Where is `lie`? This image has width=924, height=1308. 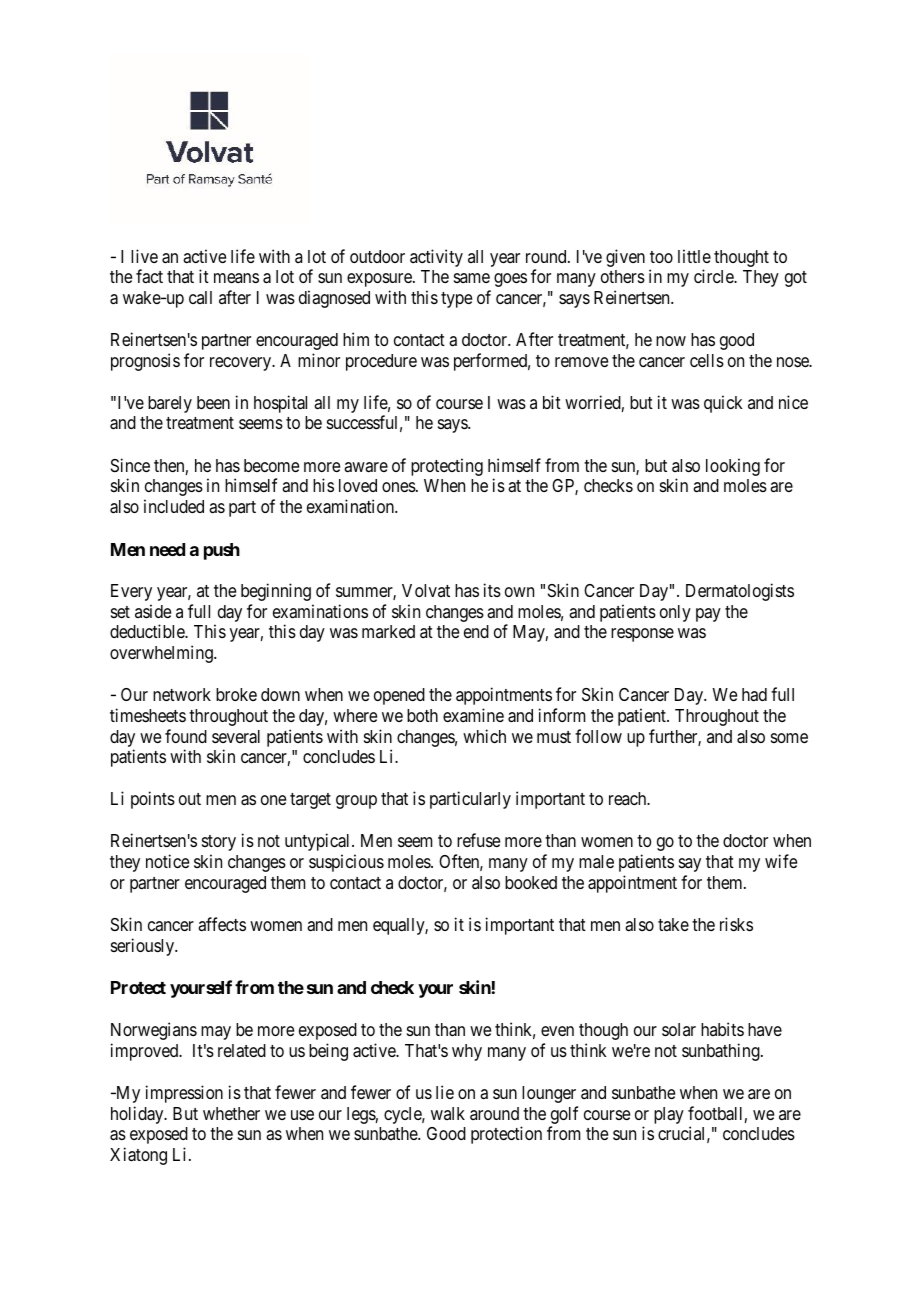 lie is located at coordinates (445, 1092).
